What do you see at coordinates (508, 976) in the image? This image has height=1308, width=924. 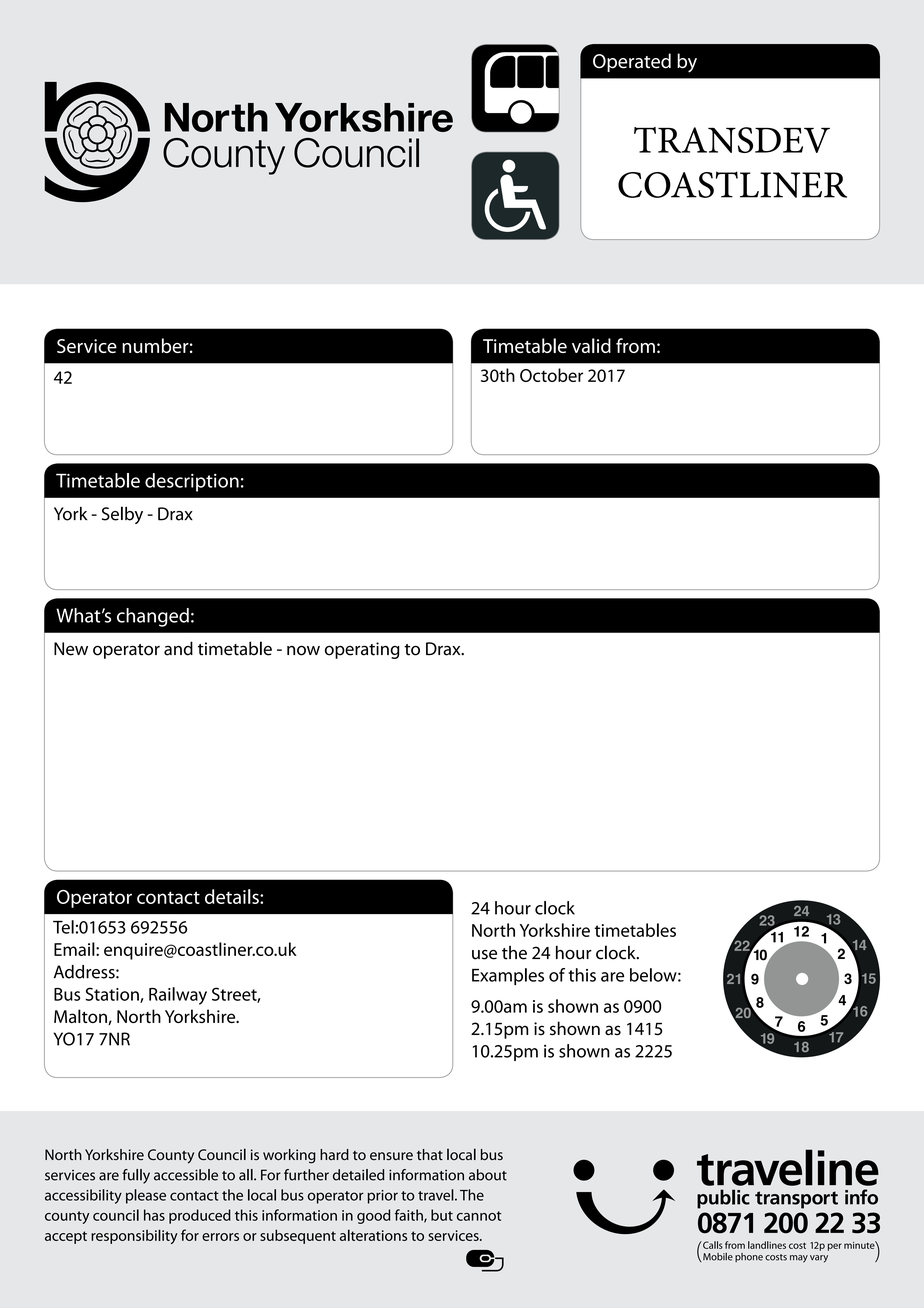 I see `Examples` at bounding box center [508, 976].
